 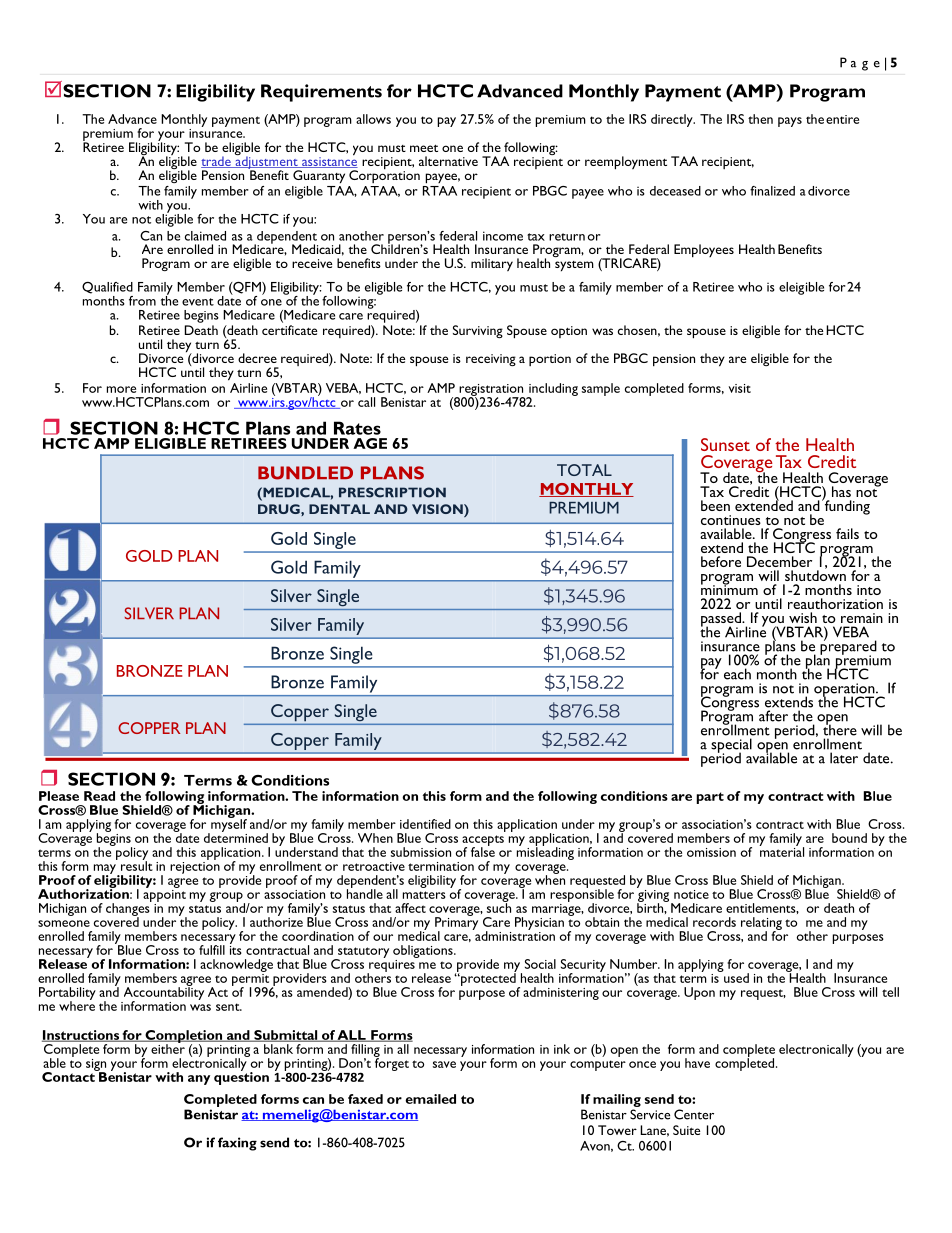 What do you see at coordinates (844, 758) in the image?
I see `later` at bounding box center [844, 758].
